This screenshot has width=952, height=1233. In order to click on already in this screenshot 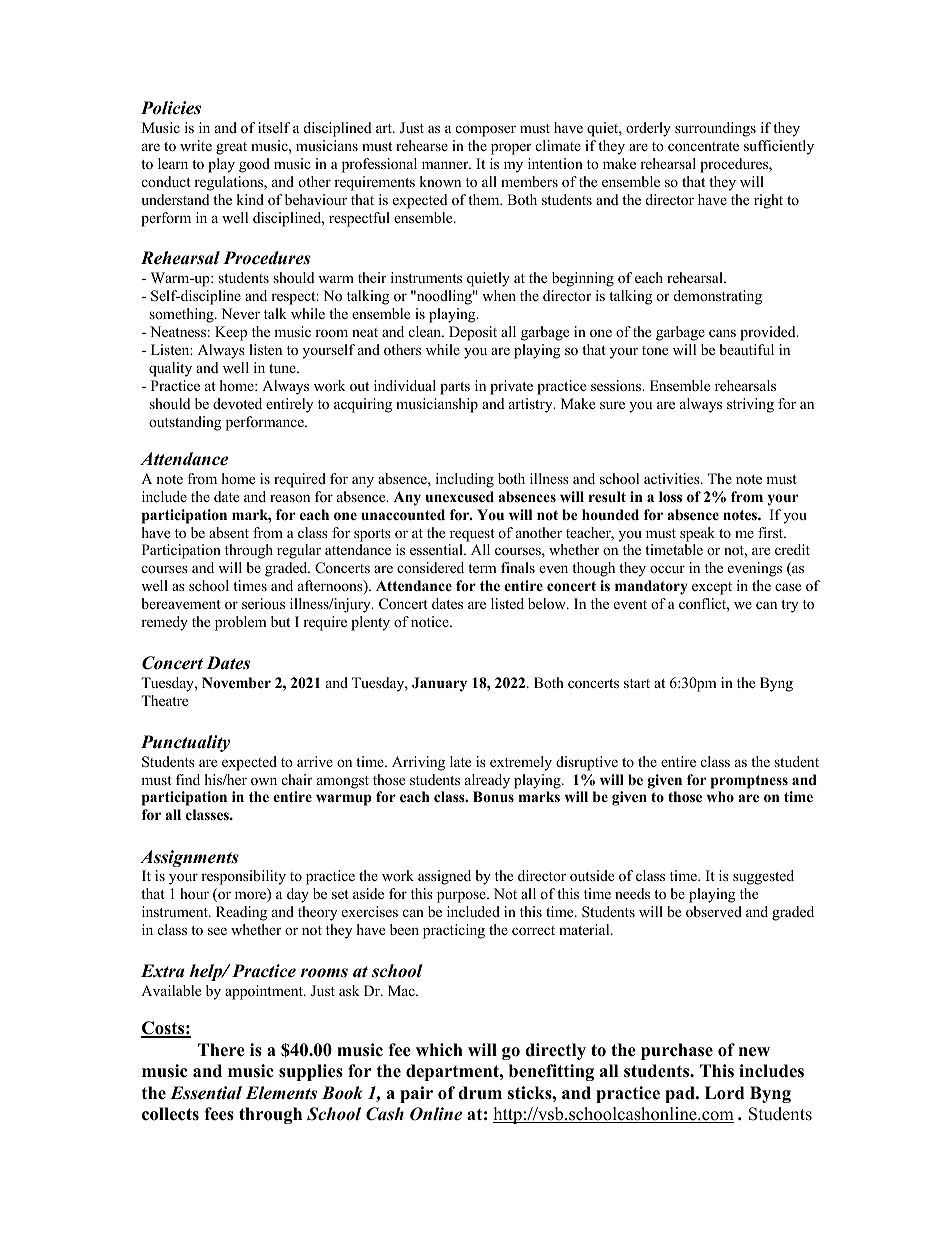, I will do `click(487, 781)`.
